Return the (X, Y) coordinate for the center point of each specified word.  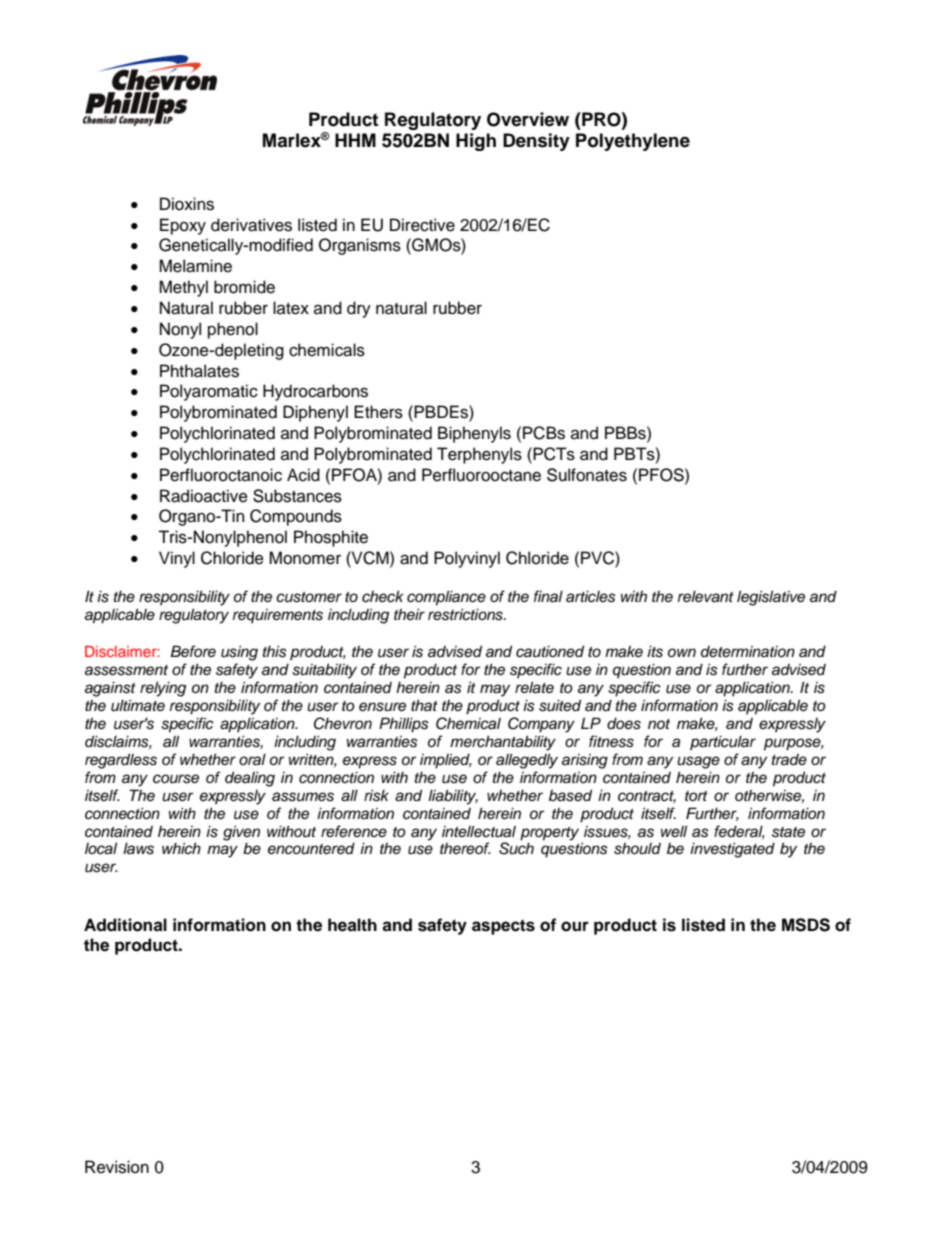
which (181, 848)
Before (193, 651)
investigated (732, 850)
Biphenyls (474, 434)
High (476, 142)
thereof (465, 848)
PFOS (662, 475)
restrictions (466, 614)
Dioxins (187, 204)
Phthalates (199, 371)
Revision (117, 1167)
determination (748, 652)
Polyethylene (633, 142)
